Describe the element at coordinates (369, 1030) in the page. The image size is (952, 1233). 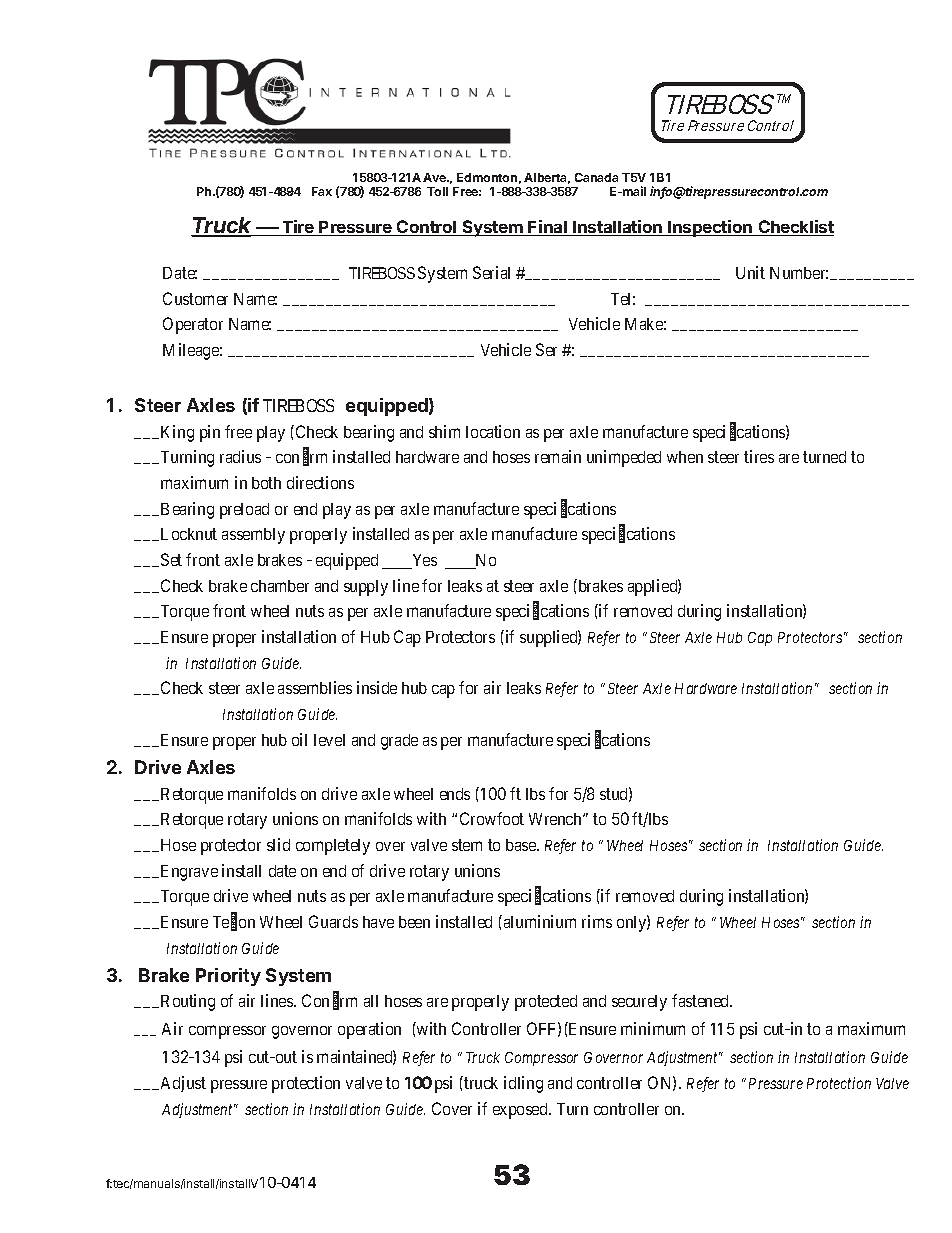
I see `operation` at that location.
